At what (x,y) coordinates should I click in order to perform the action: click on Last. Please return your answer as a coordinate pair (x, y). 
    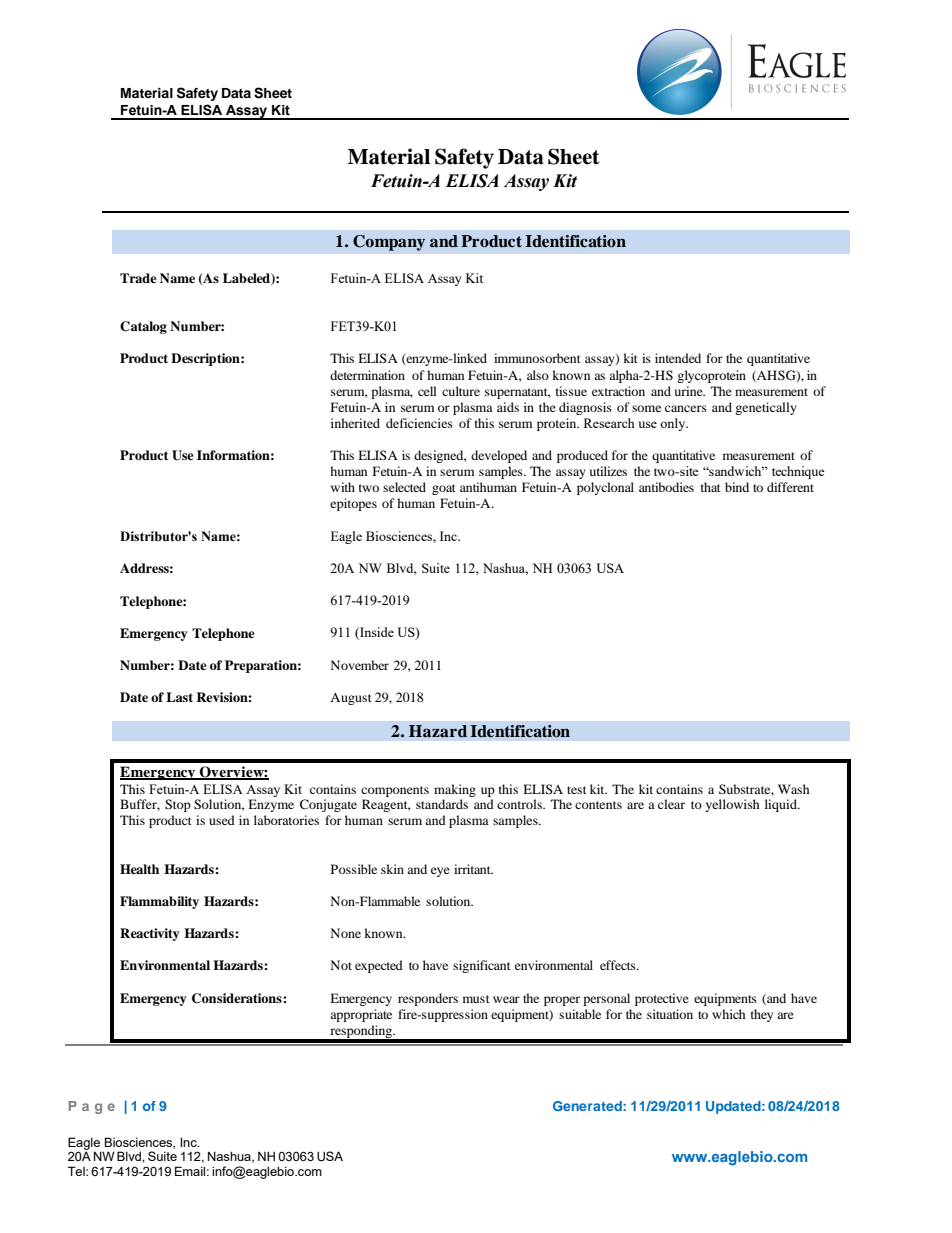
    Looking at the image, I should click on (179, 697).
